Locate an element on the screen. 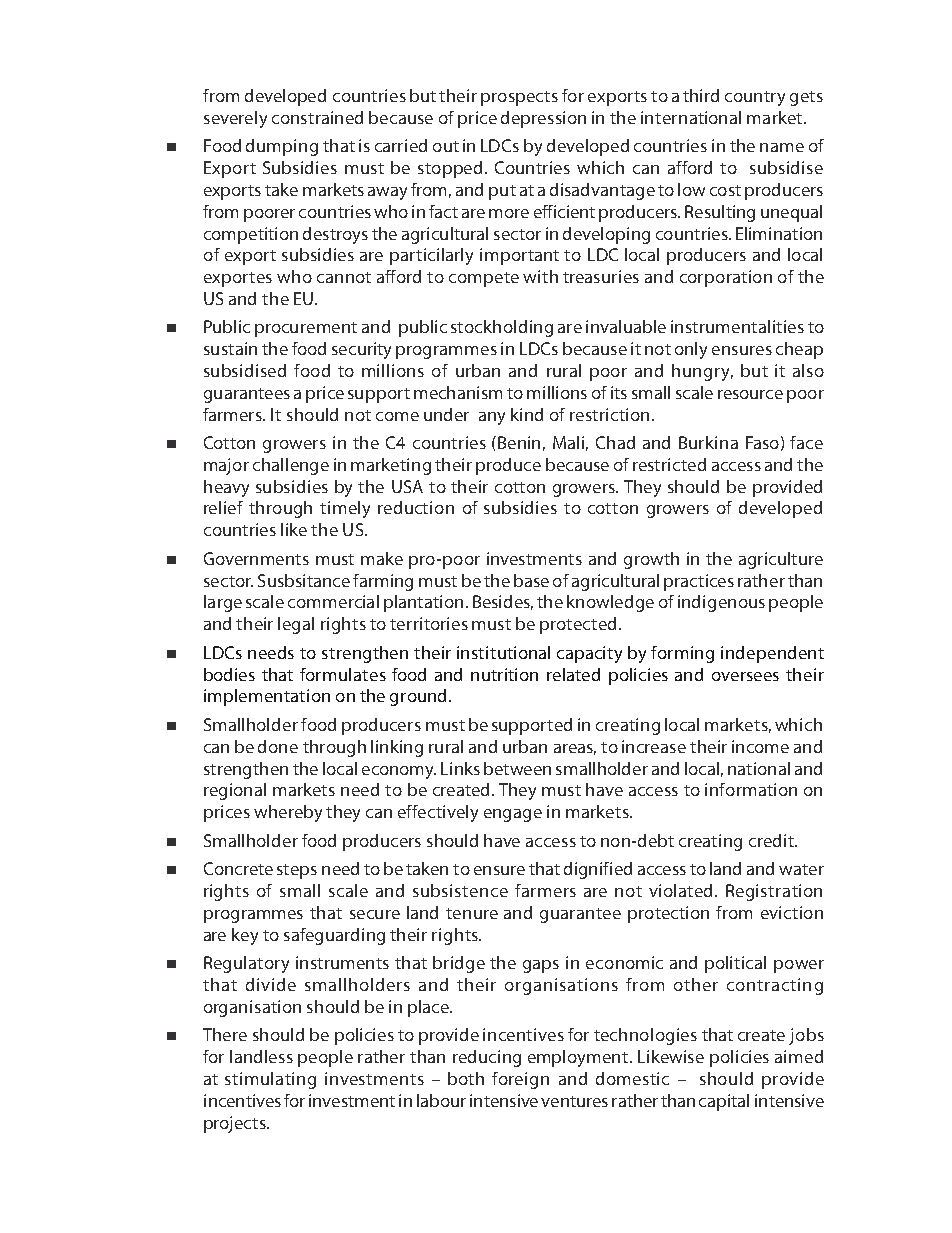 Image resolution: width=952 pixels, height=1233 pixels. constrained is located at coordinates (317, 117).
